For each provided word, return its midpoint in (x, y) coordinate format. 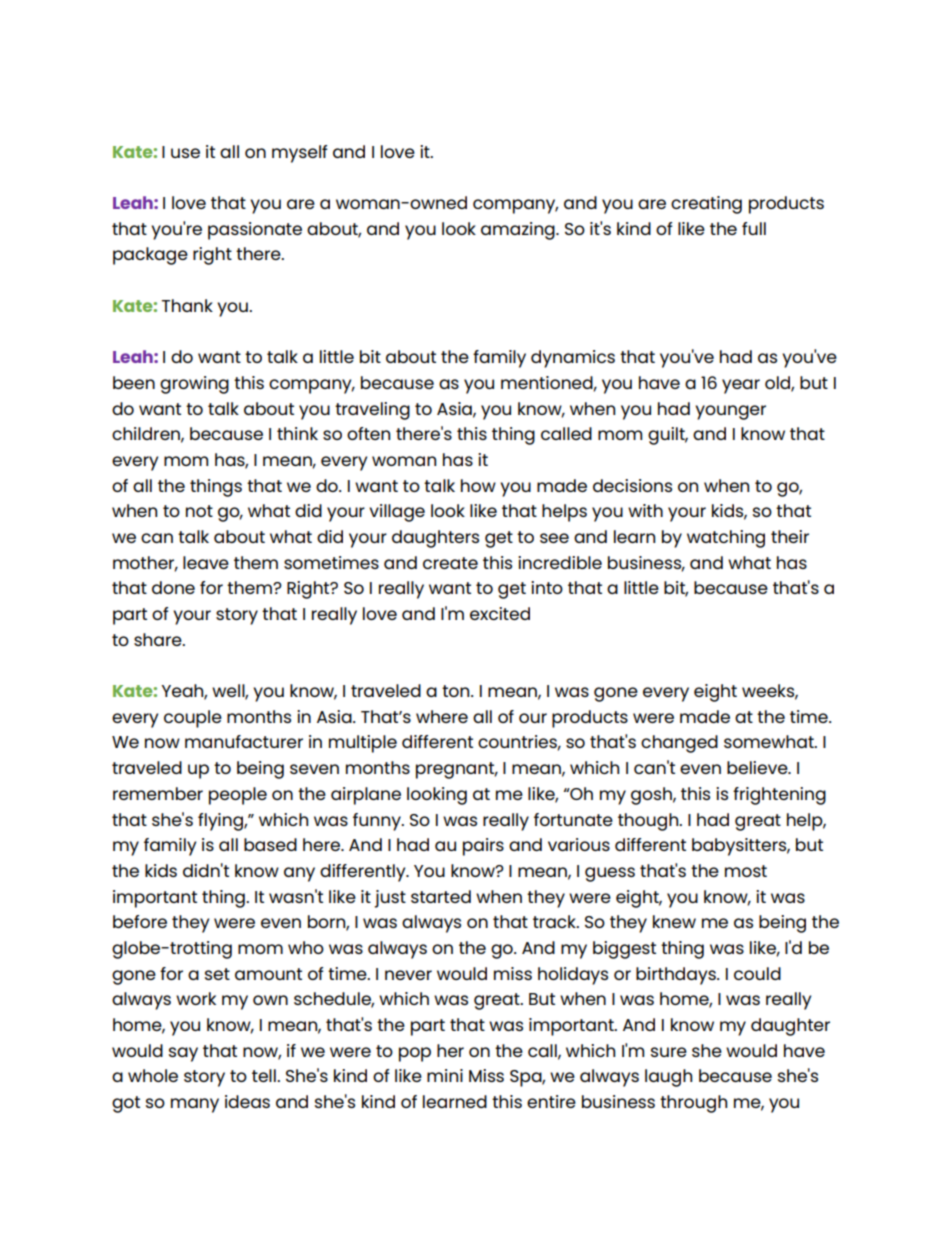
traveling (372, 411)
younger (730, 412)
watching (726, 539)
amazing (519, 231)
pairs (483, 847)
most (746, 871)
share (159, 639)
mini (445, 1075)
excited (500, 613)
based (270, 844)
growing (194, 385)
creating (706, 205)
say (183, 1054)
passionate (255, 231)
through (693, 1104)
